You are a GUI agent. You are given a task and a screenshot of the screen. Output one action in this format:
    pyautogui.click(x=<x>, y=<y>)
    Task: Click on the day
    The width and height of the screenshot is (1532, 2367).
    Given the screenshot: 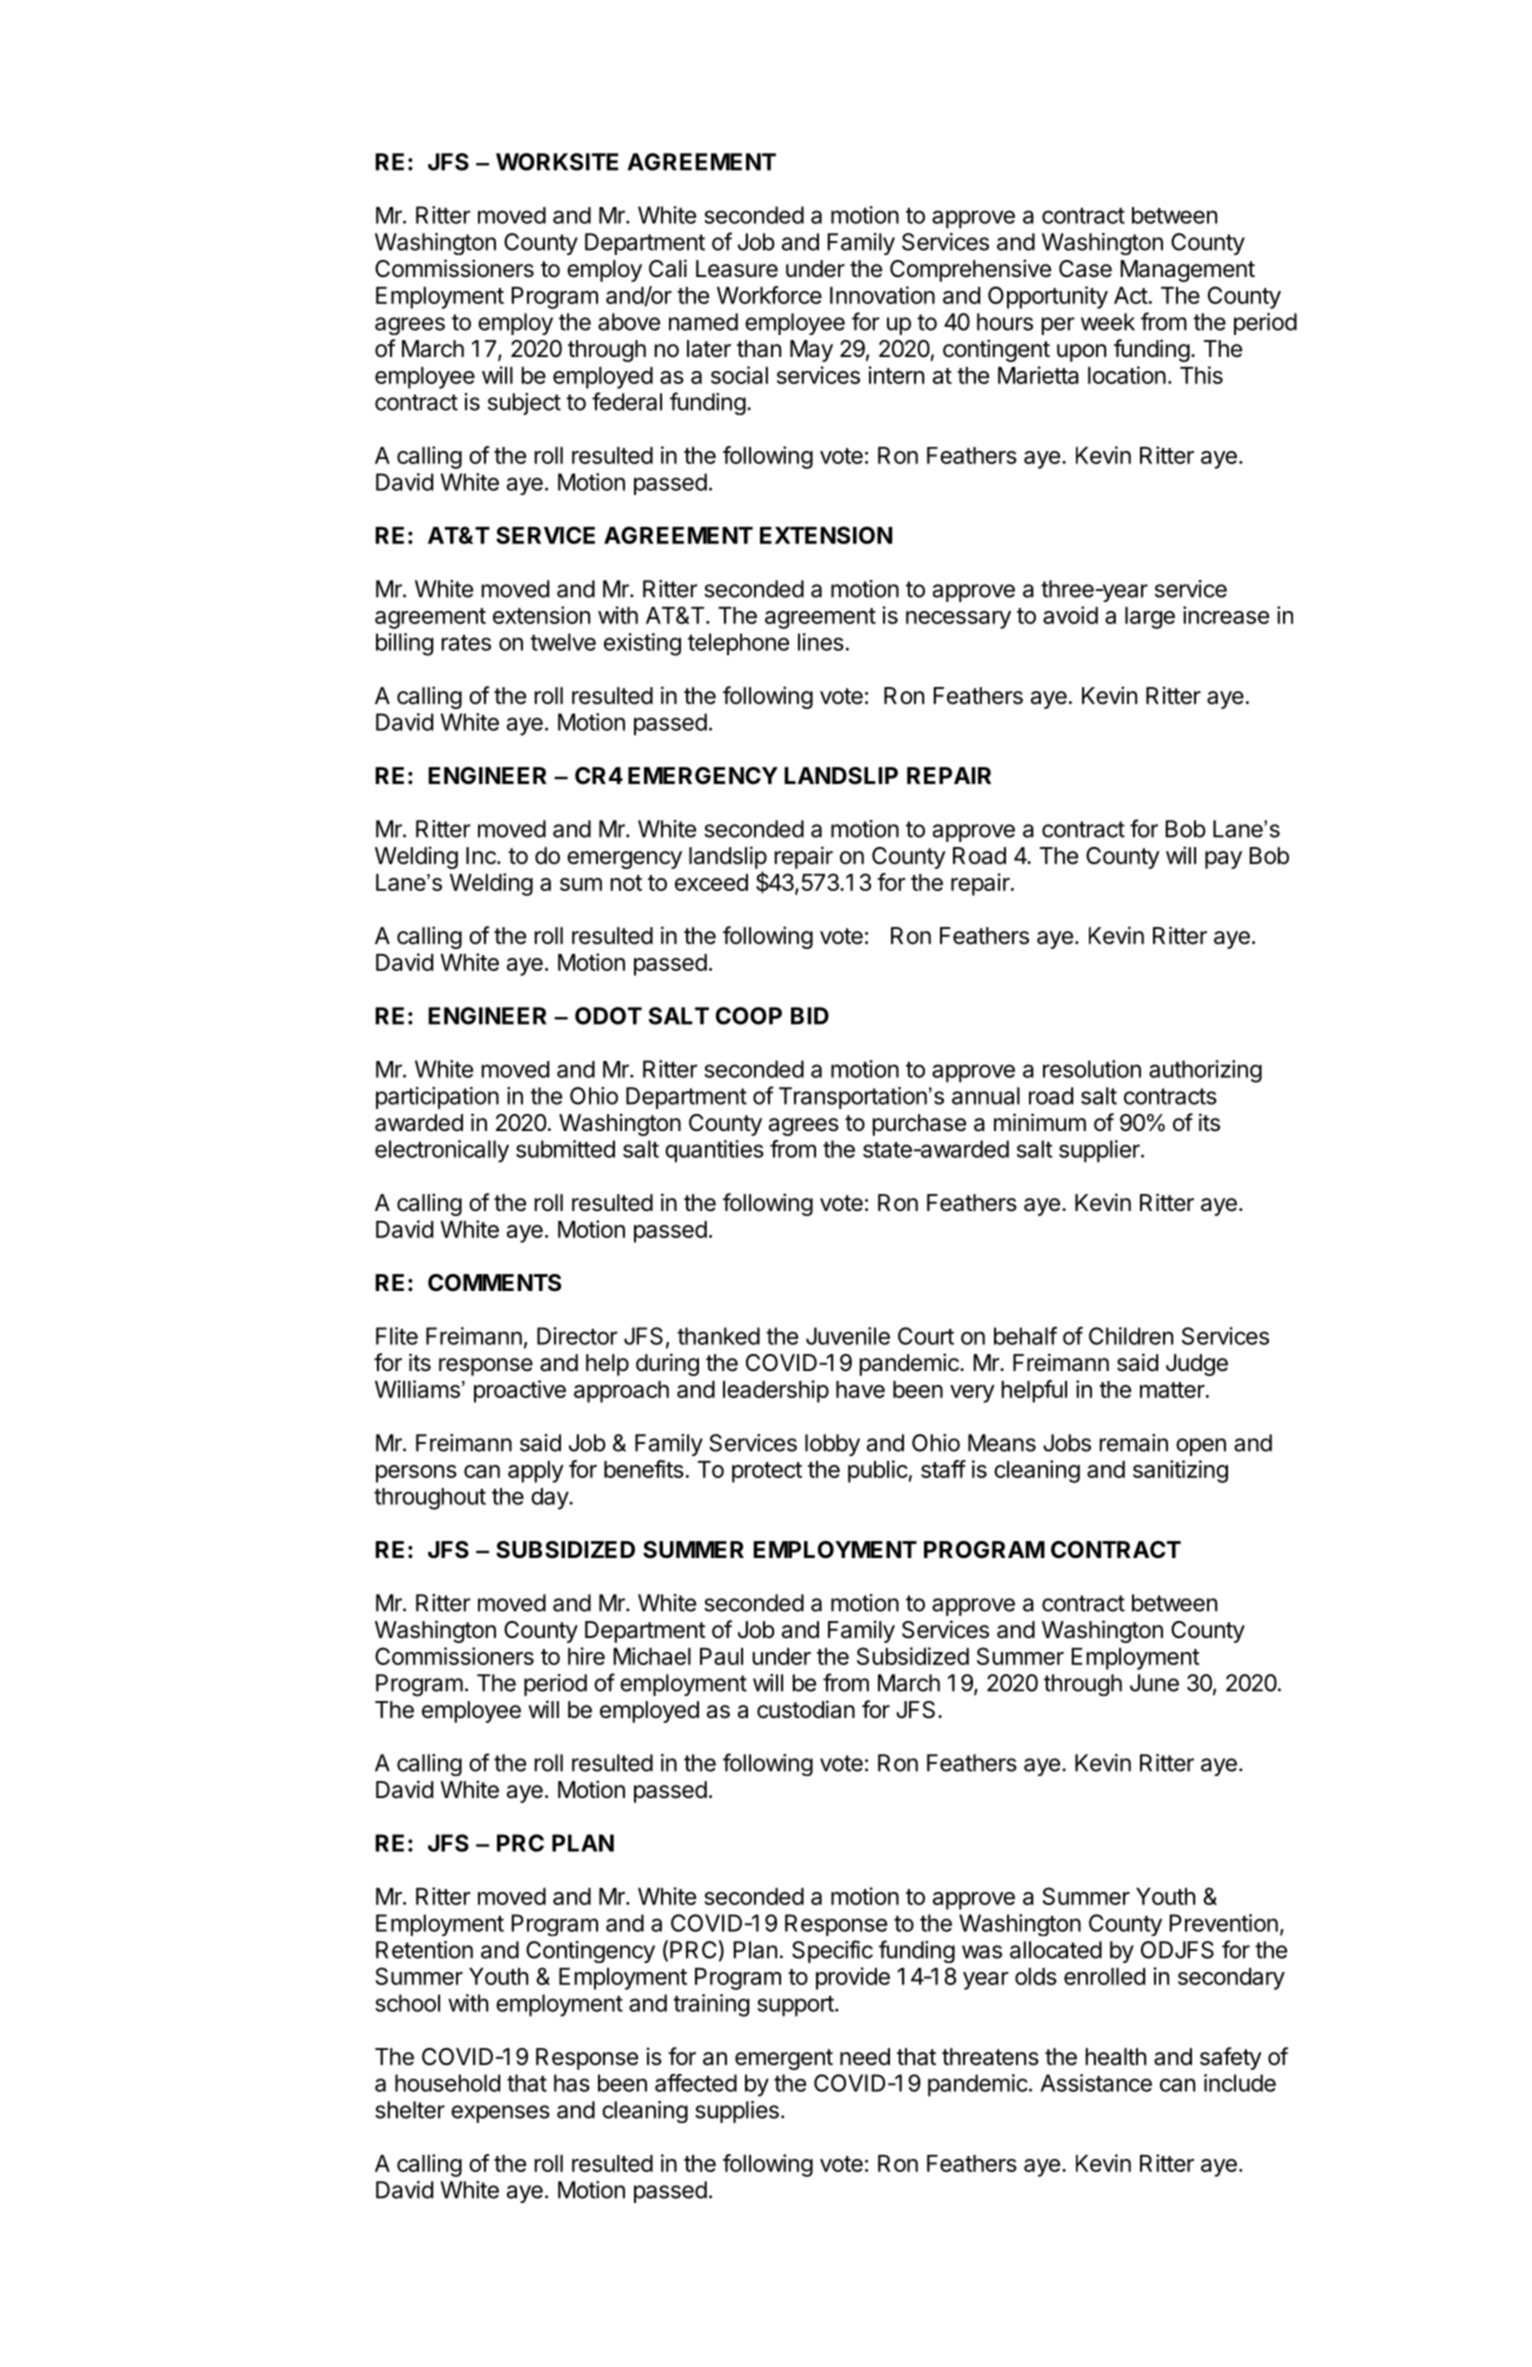 What is the action you would take?
    pyautogui.click(x=550, y=1499)
